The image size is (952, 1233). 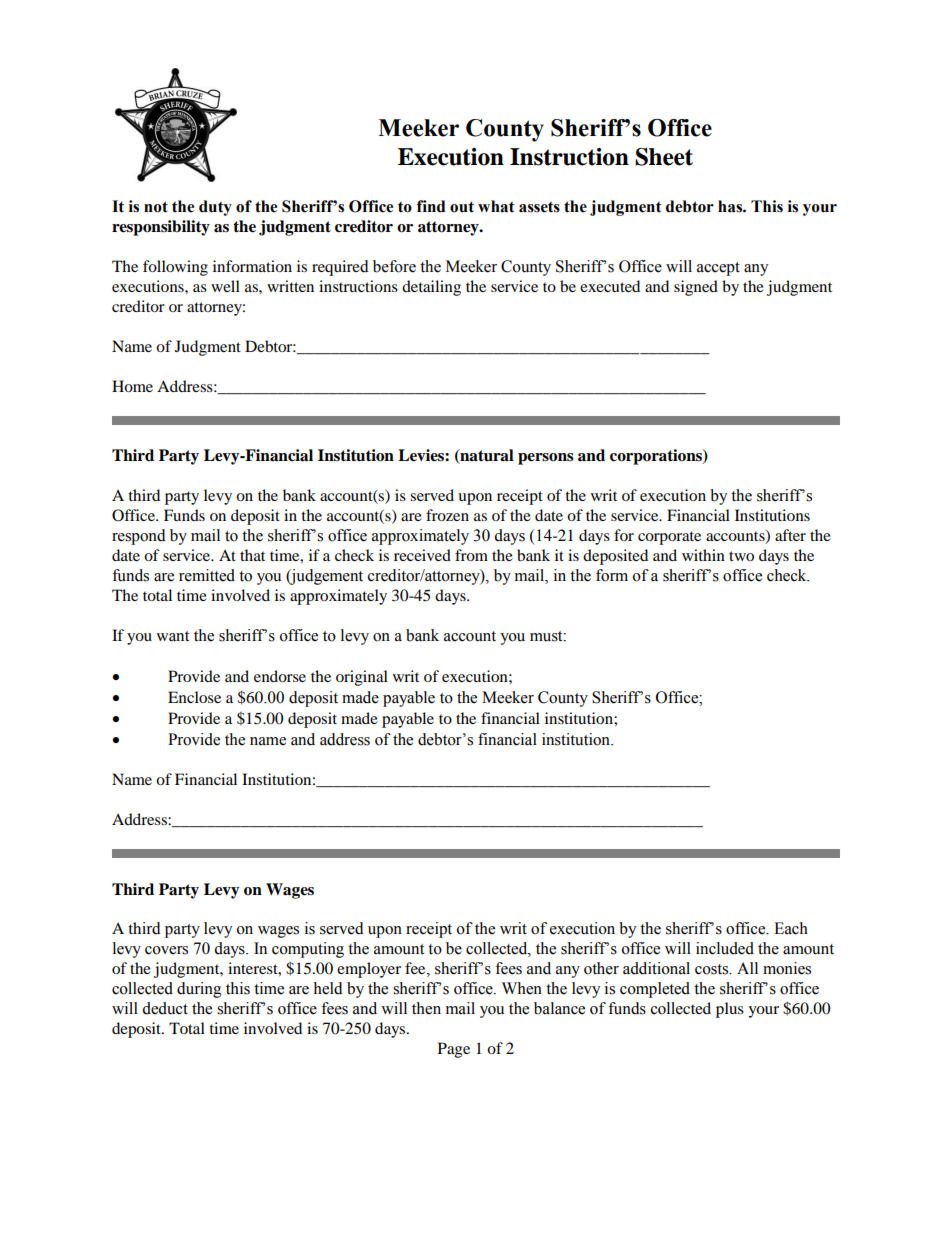 What do you see at coordinates (199, 990) in the screenshot?
I see `during` at bounding box center [199, 990].
